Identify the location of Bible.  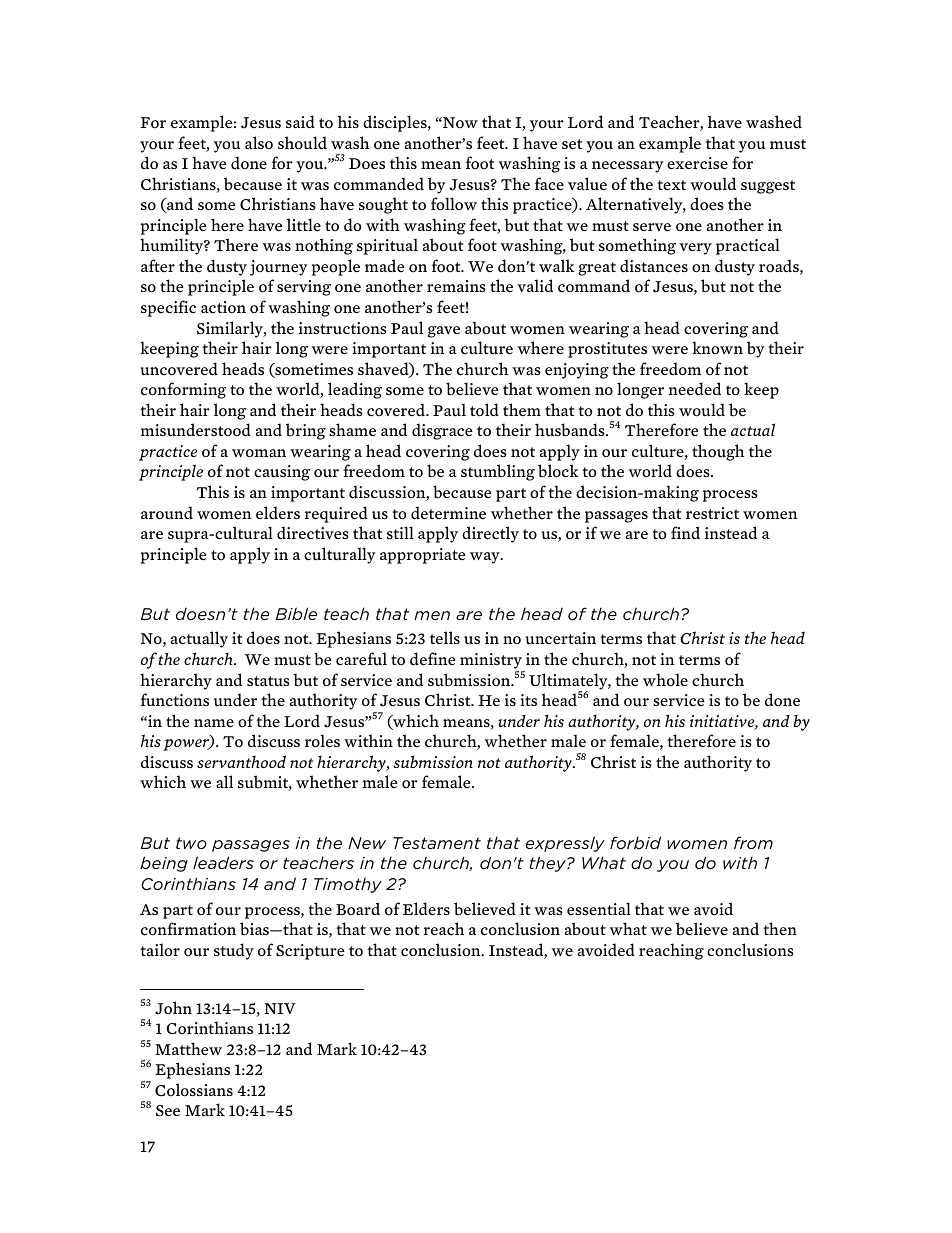
(296, 613).
